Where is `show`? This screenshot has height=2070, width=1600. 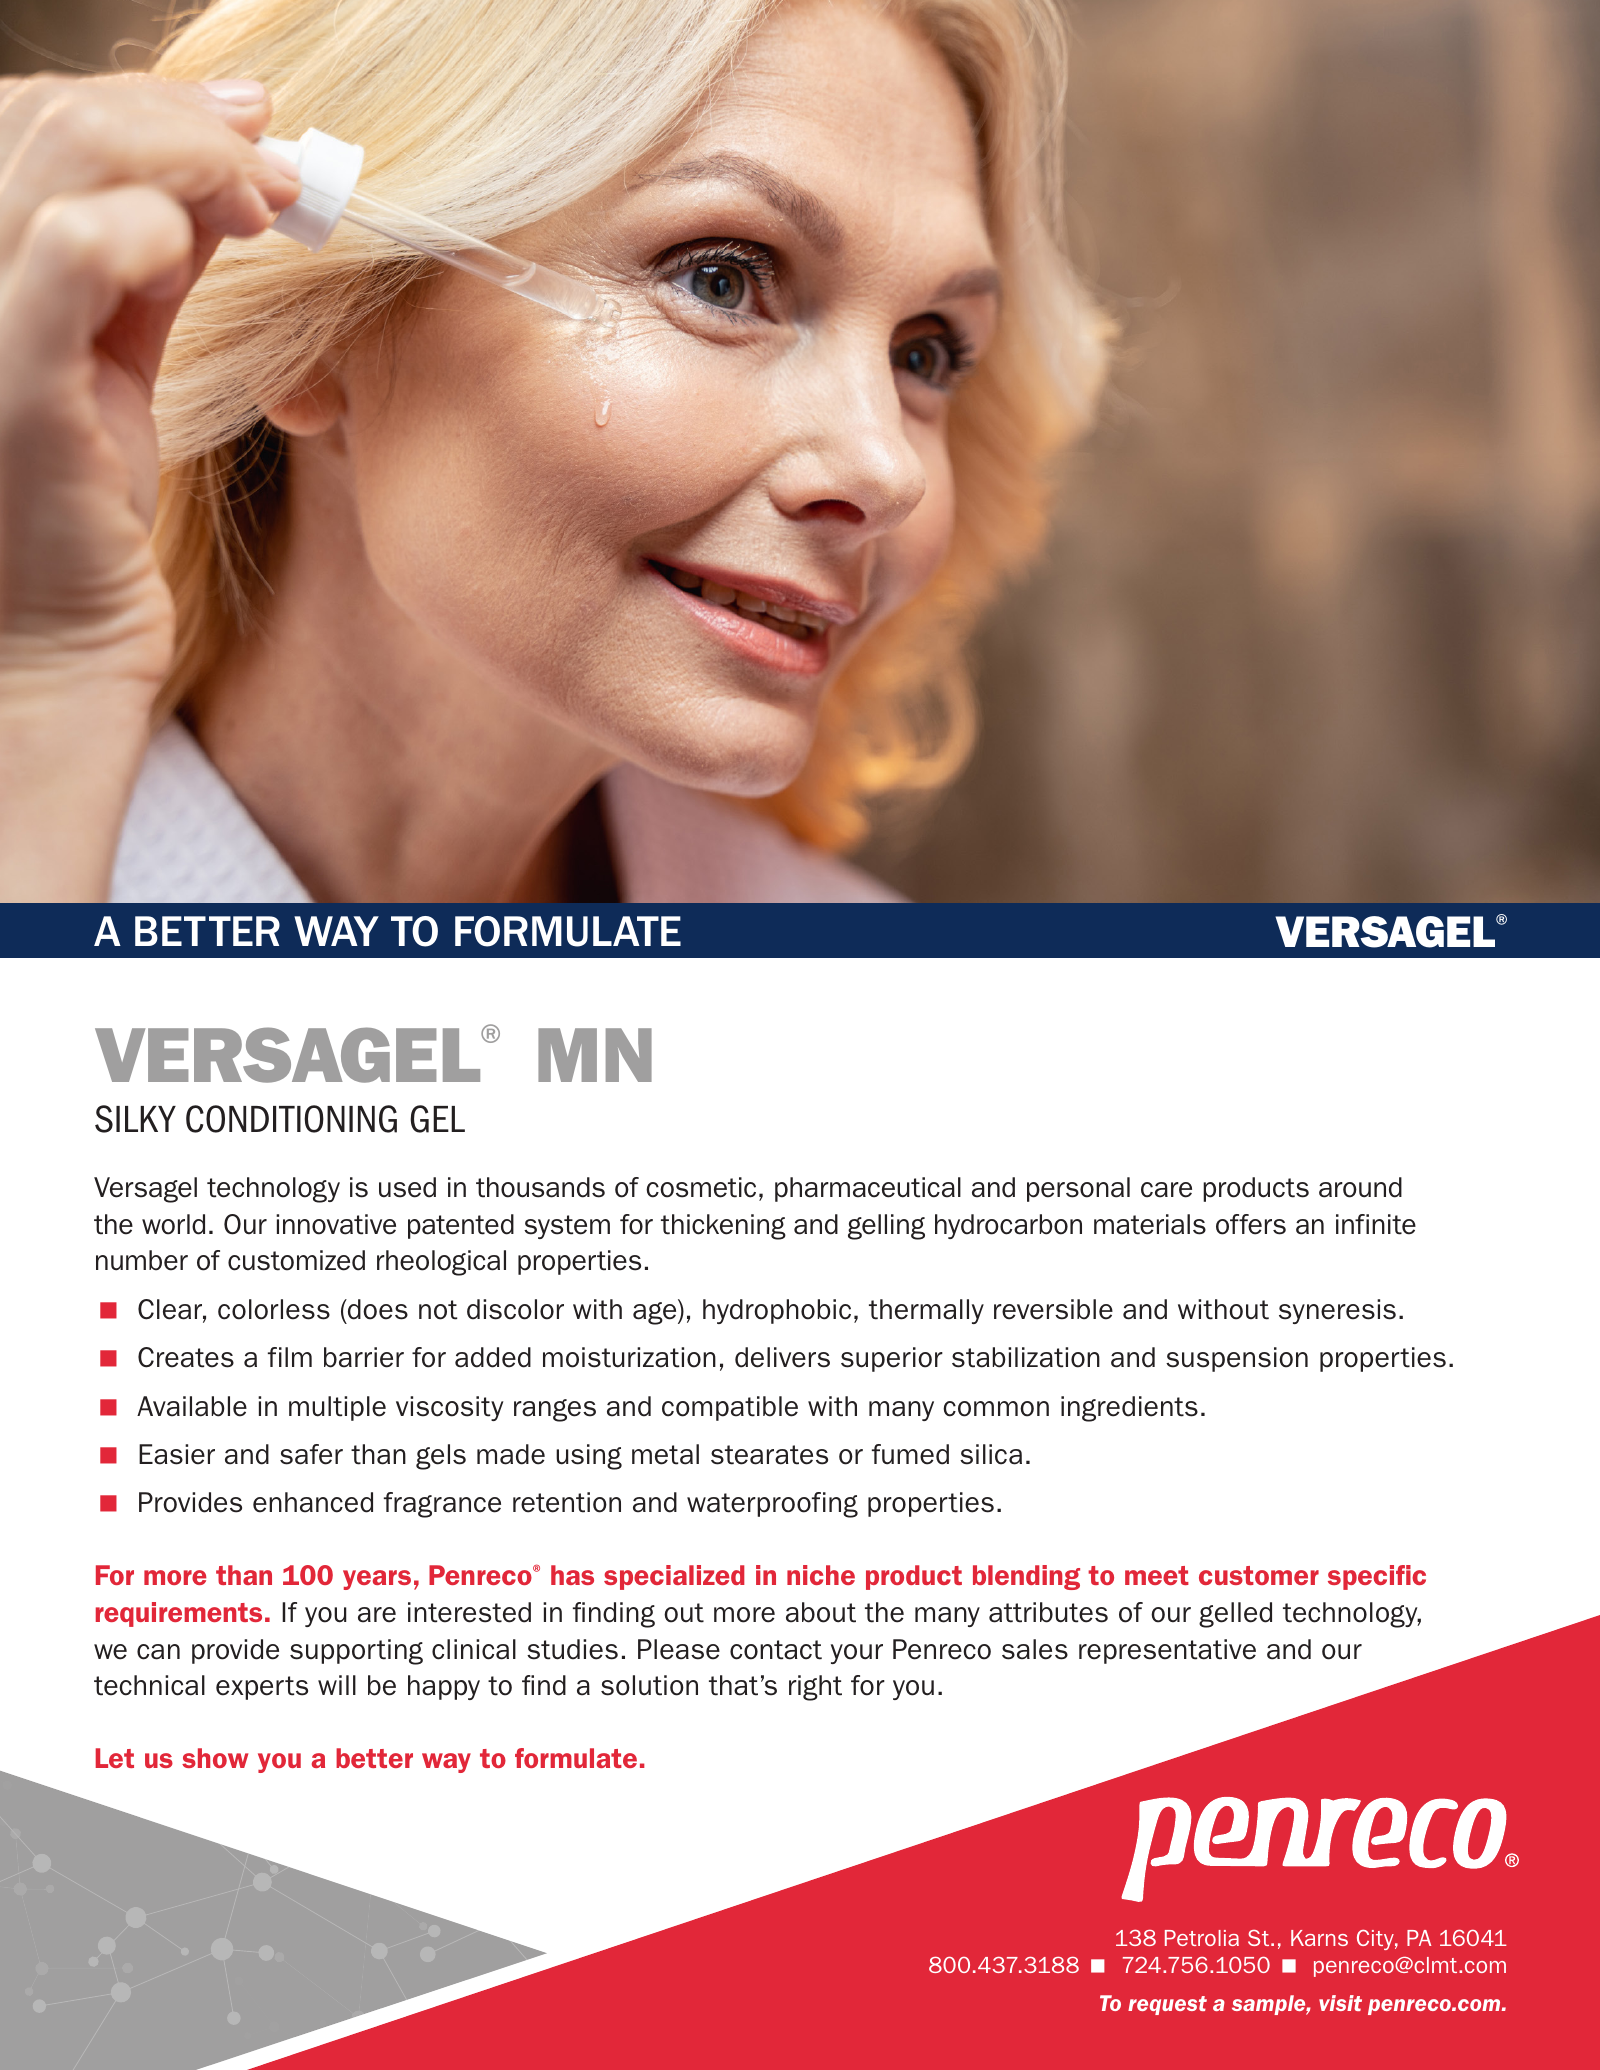
show is located at coordinates (215, 1758).
